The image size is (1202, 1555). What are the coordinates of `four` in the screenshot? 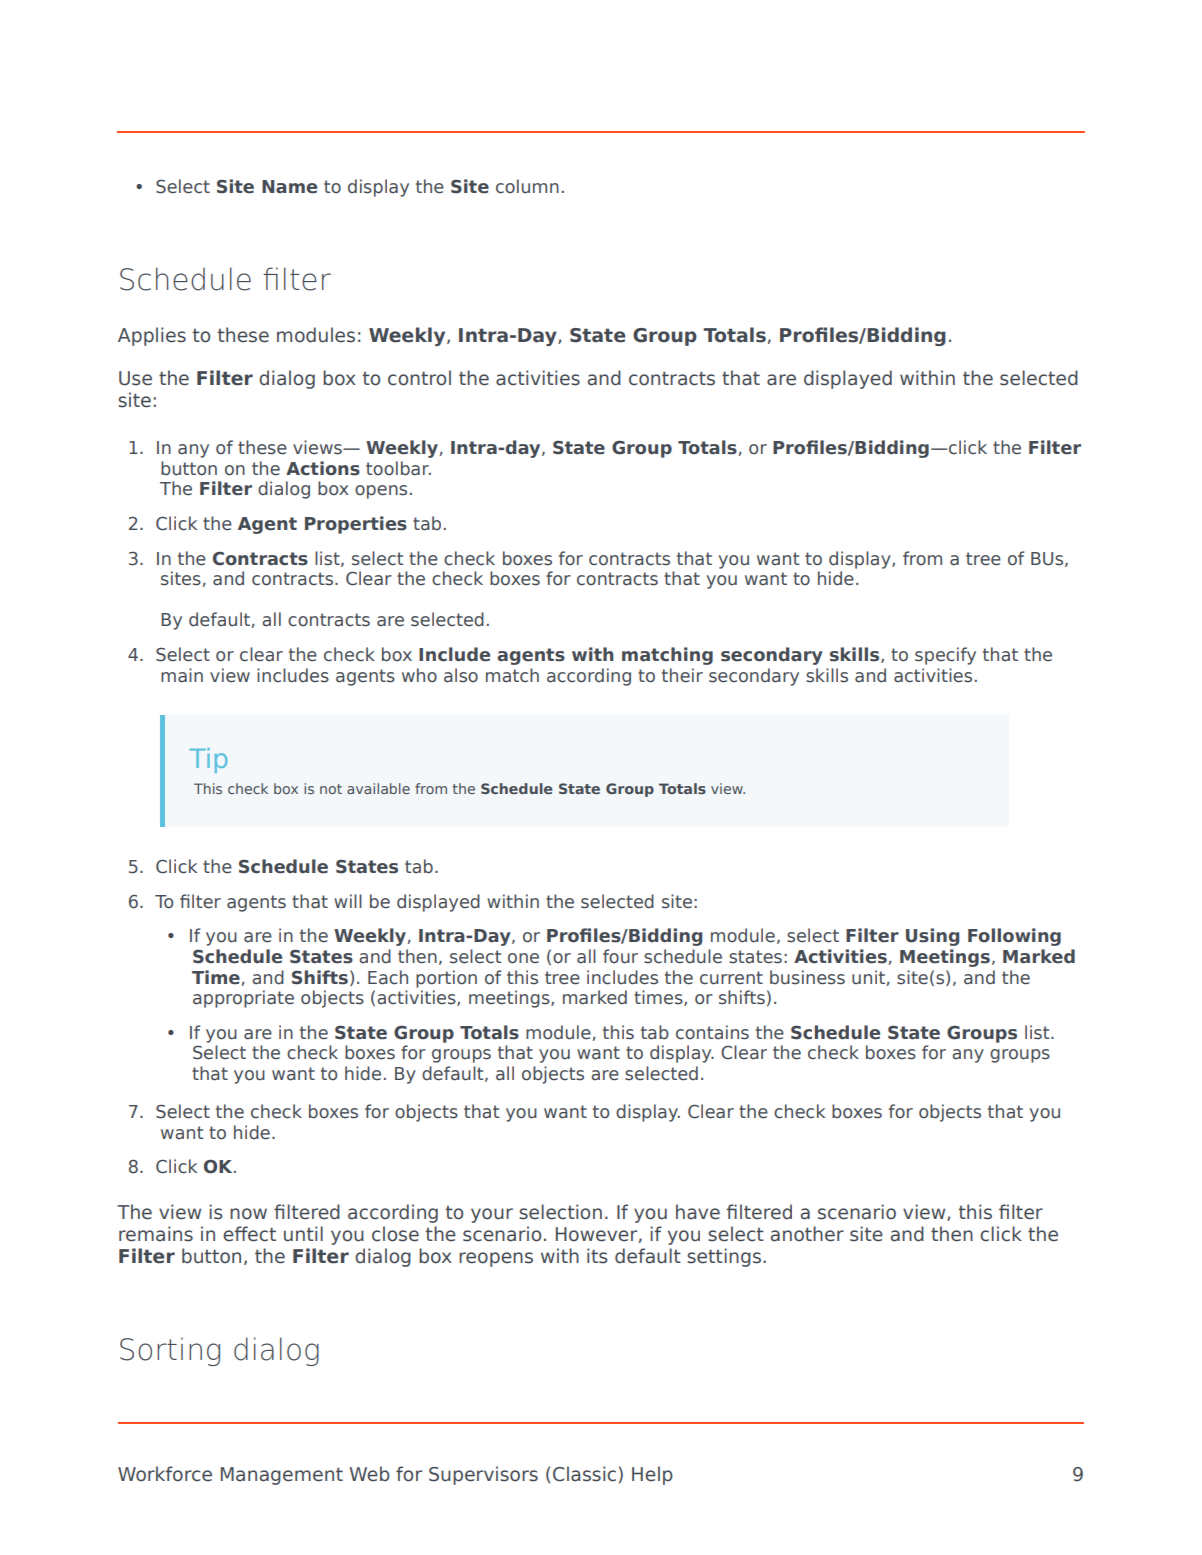 It's located at (620, 956).
